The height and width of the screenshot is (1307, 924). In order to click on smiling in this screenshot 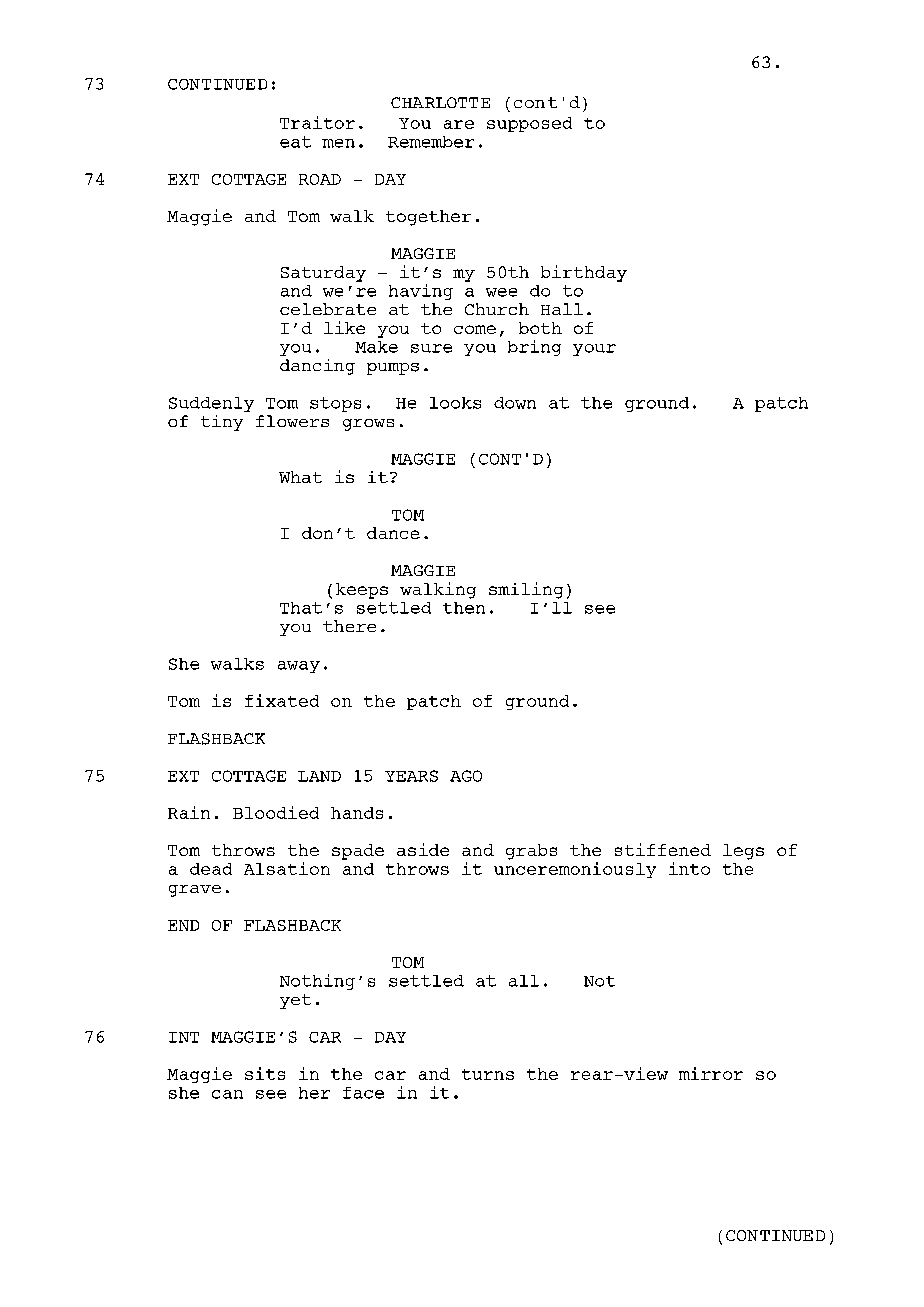, I will do `click(526, 590)`.
